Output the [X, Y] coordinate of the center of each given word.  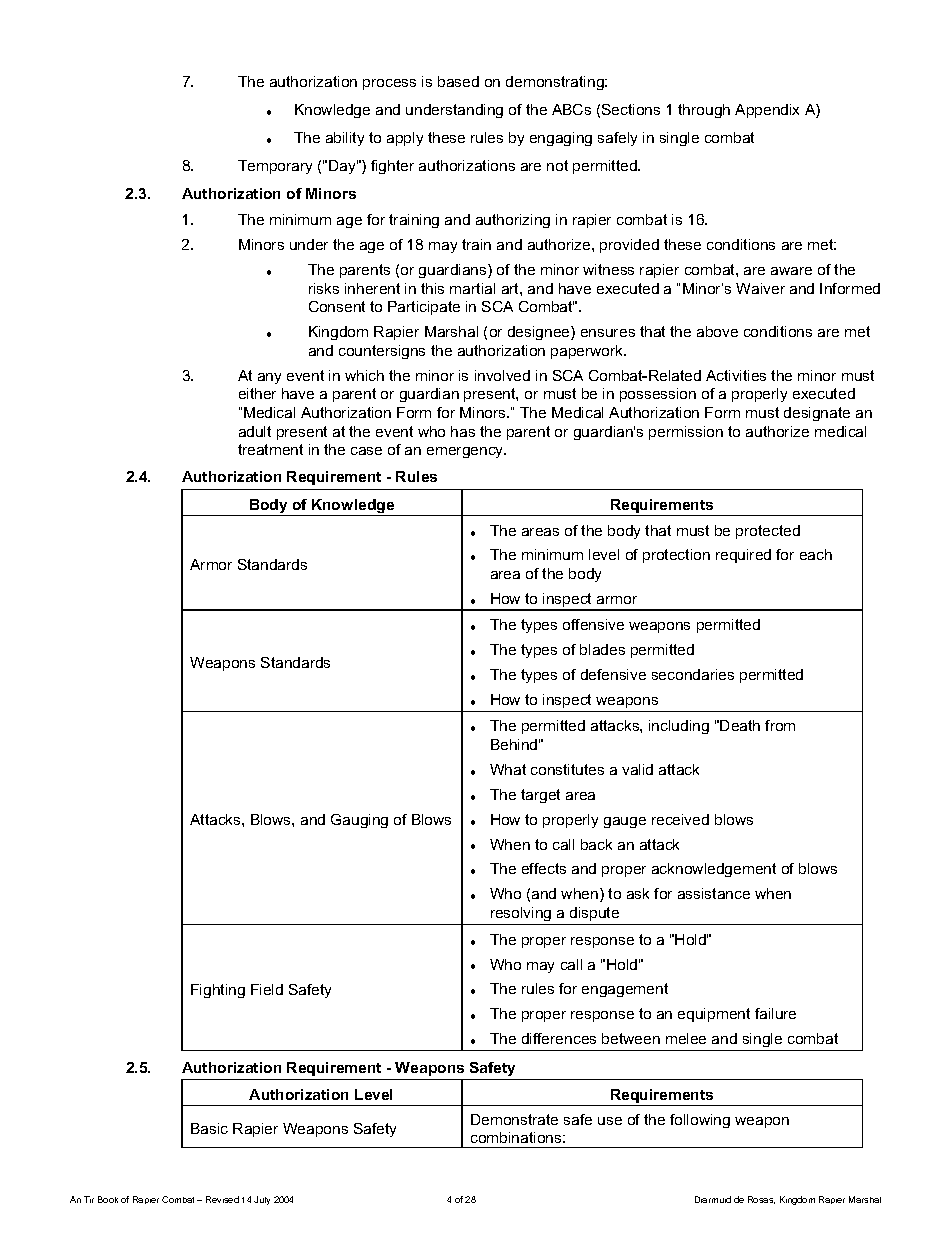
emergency [466, 452]
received [680, 819]
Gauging [359, 821]
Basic [209, 1128]
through [704, 111]
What [508, 769]
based [458, 81]
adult [255, 431]
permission [686, 433]
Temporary [275, 167]
